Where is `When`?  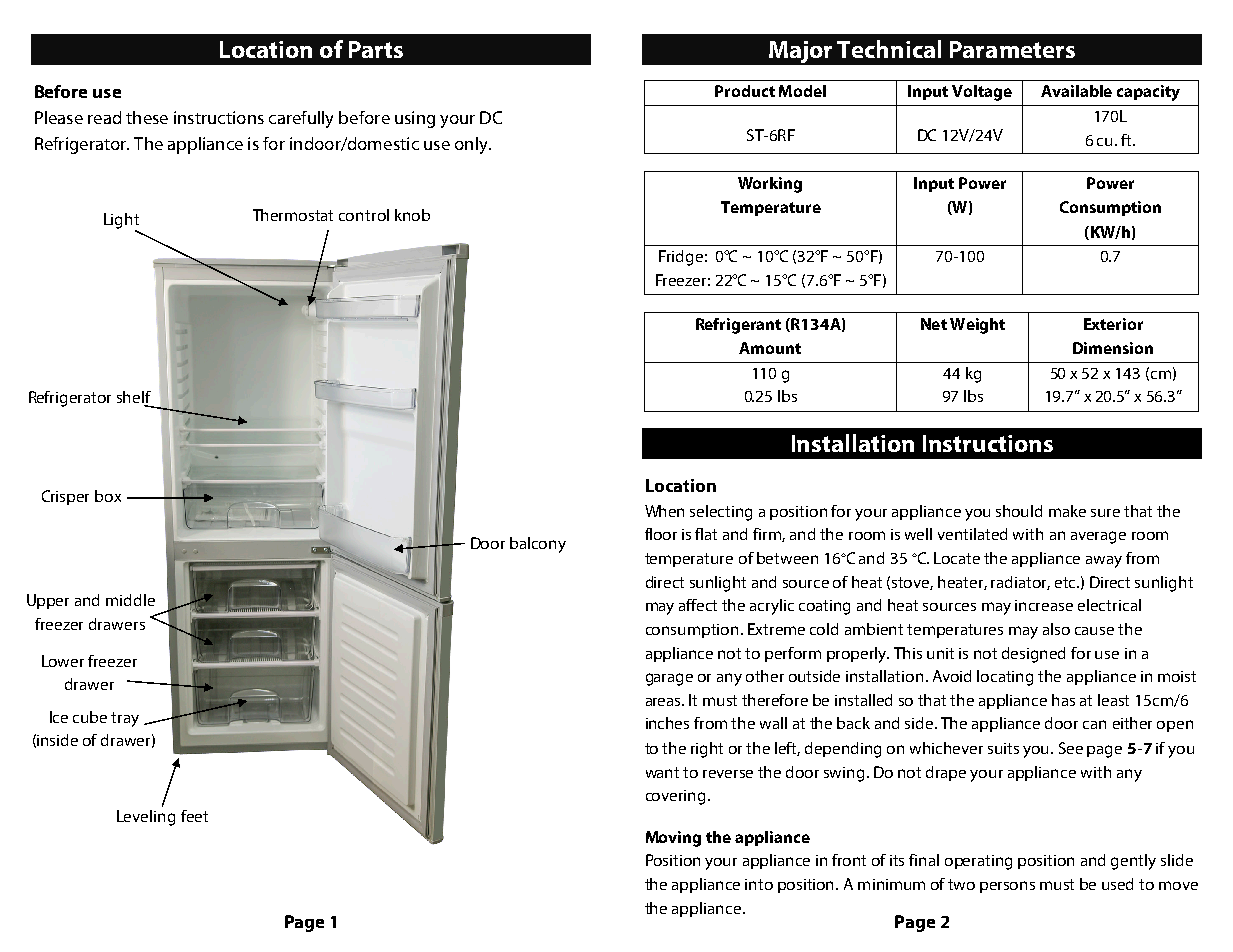
When is located at coordinates (664, 511).
